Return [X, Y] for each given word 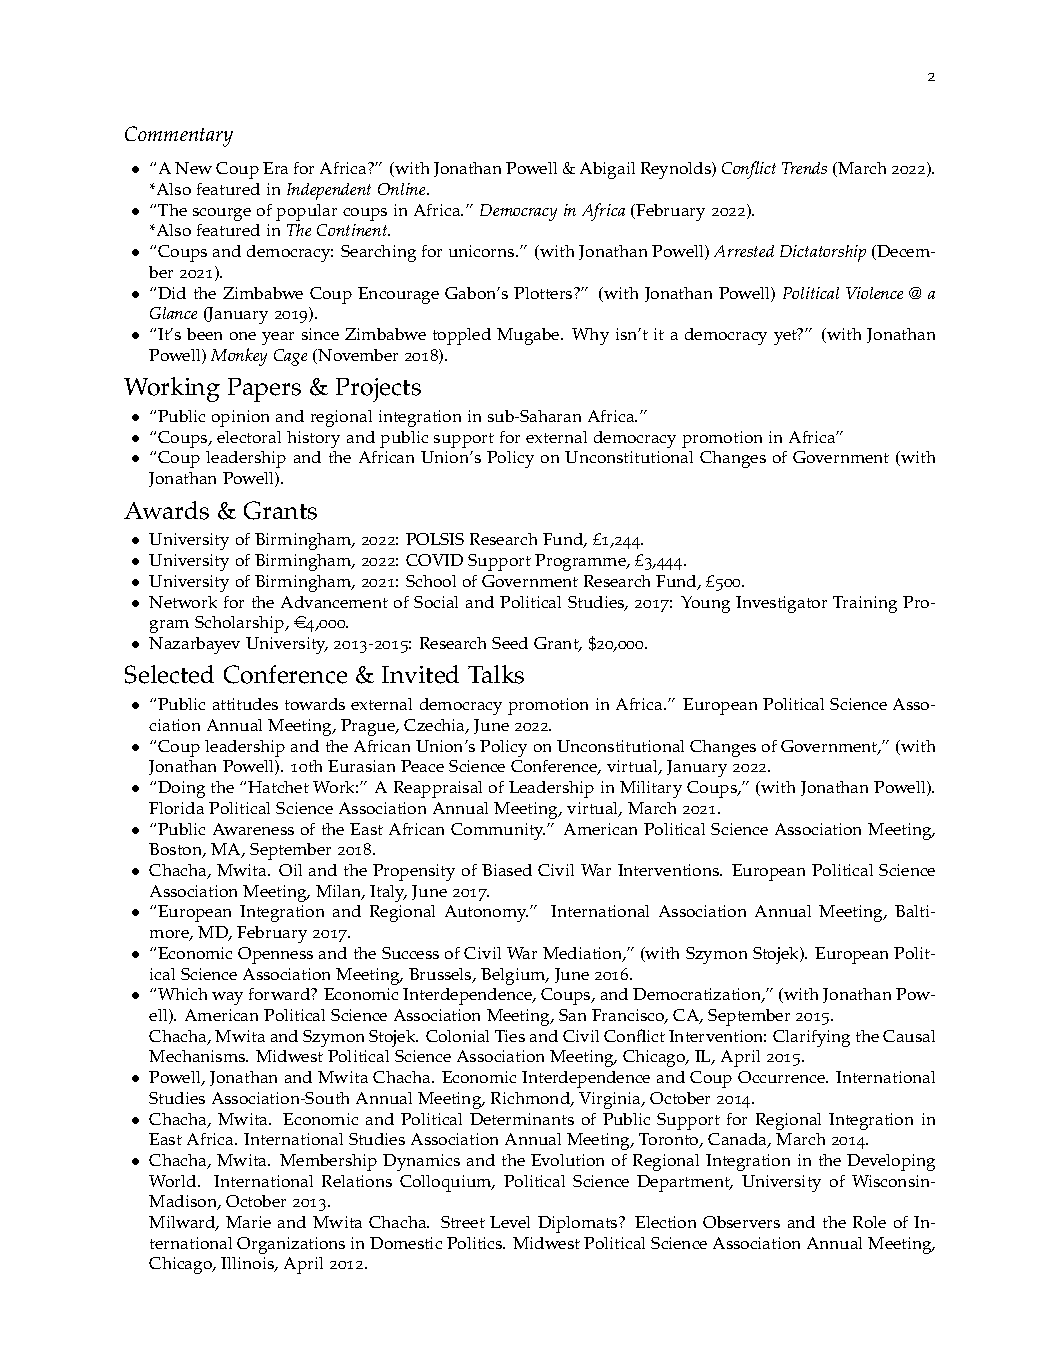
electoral [249, 437]
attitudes [245, 704]
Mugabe [529, 336]
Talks [496, 674]
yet [786, 336]
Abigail [607, 170]
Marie [248, 1222]
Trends [804, 168]
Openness [275, 955]
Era [275, 168]
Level [510, 1222]
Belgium [514, 976]
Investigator [781, 604]
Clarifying [811, 1038]
